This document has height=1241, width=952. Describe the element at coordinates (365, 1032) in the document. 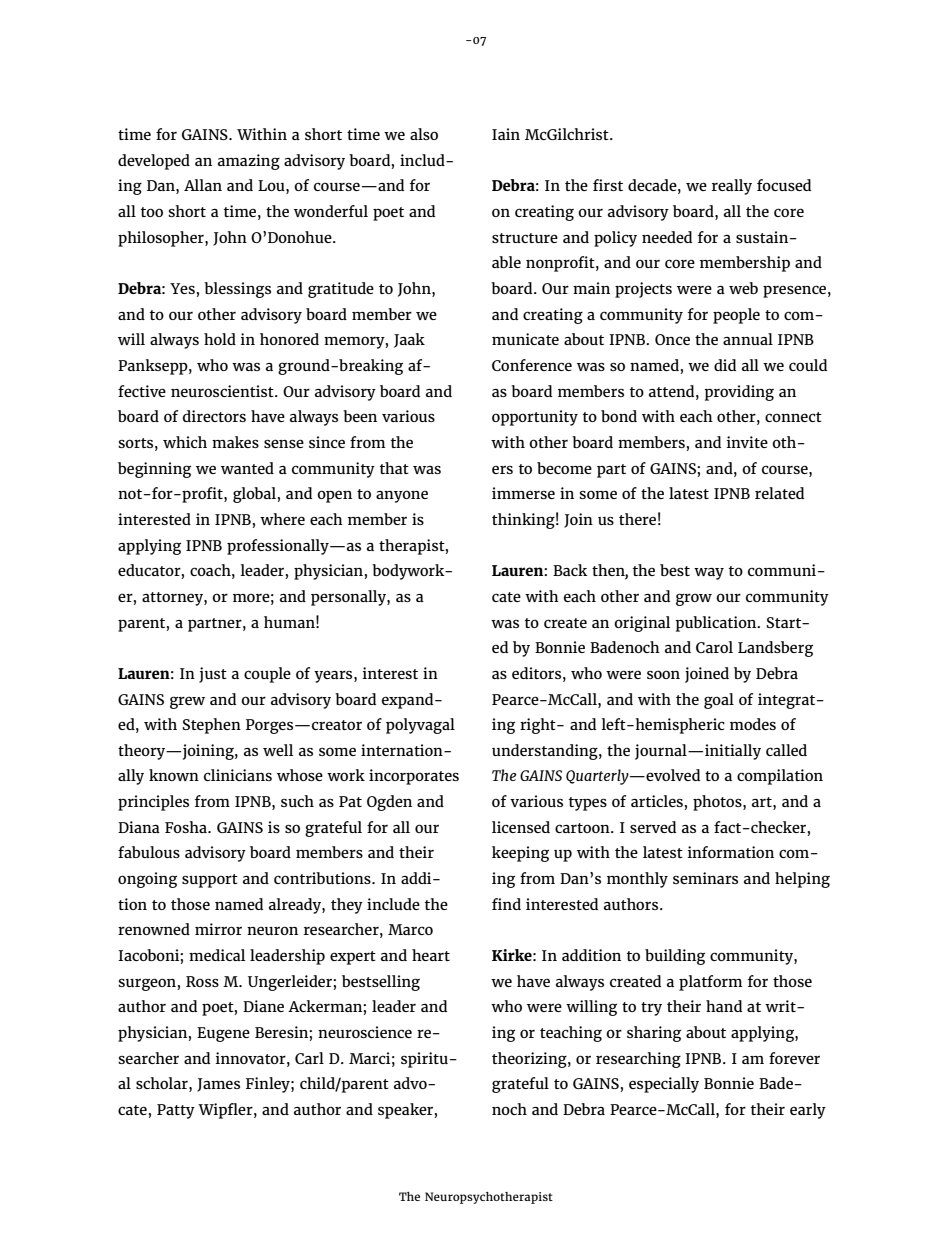

I see `neuroscience` at that location.
